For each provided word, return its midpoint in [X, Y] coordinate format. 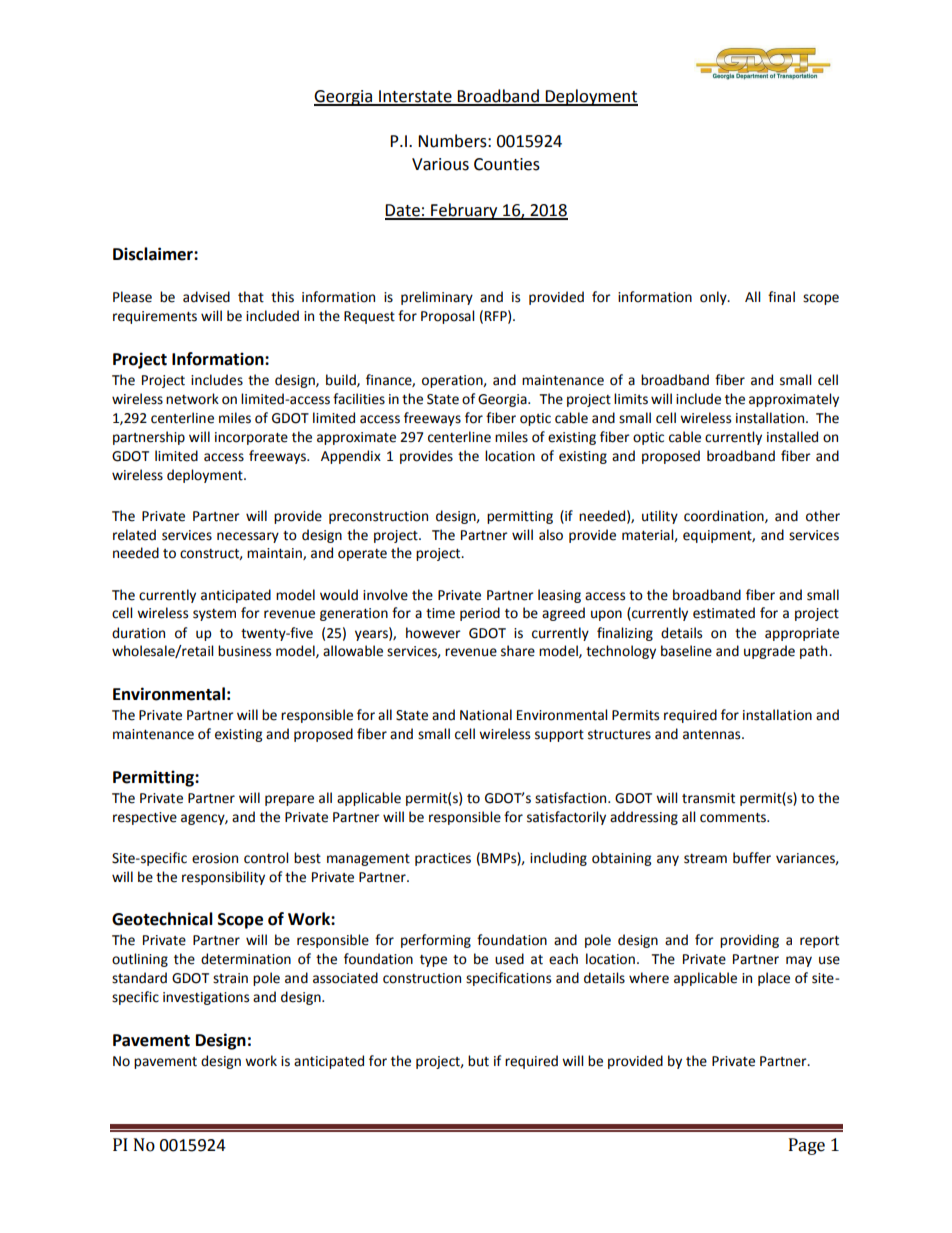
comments [734, 818]
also [551, 535]
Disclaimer [154, 254]
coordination [725, 516]
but [478, 1061]
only [714, 298]
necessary [248, 537]
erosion [215, 858]
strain [230, 978]
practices [443, 859]
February [464, 211]
